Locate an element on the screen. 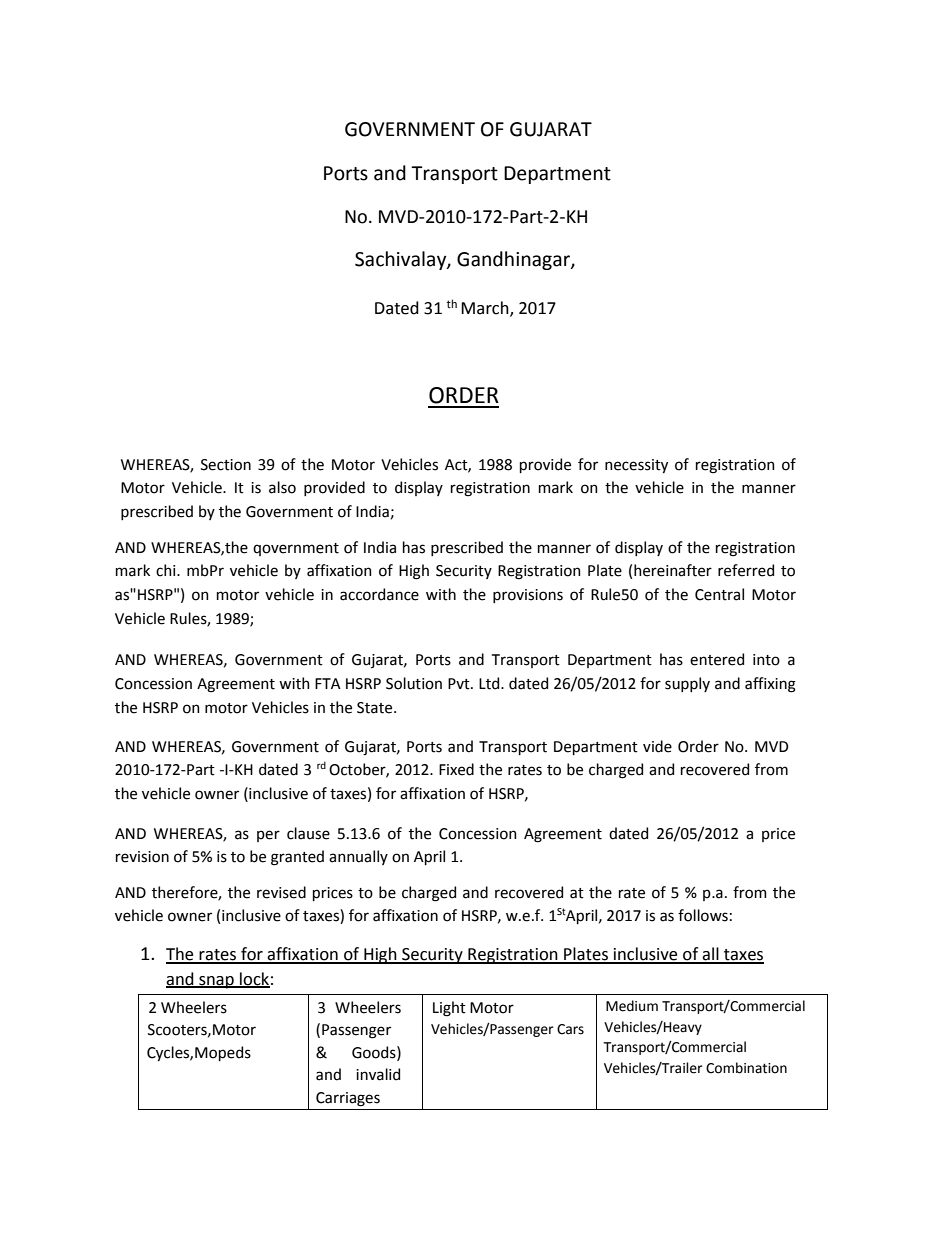 The width and height of the screenshot is (952, 1233). Section is located at coordinates (226, 465).
